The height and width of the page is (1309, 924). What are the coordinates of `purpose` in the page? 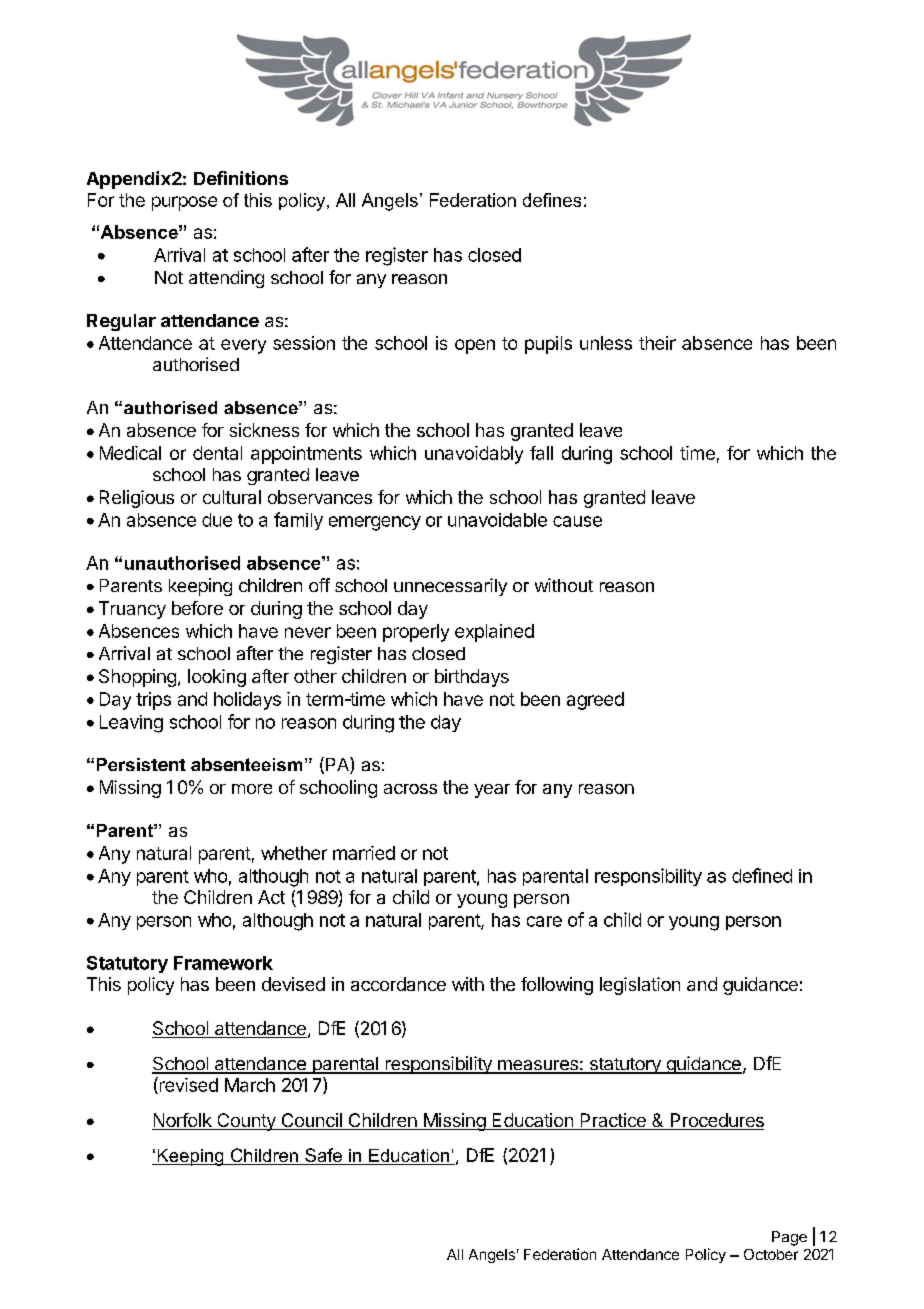 It's located at (184, 203).
